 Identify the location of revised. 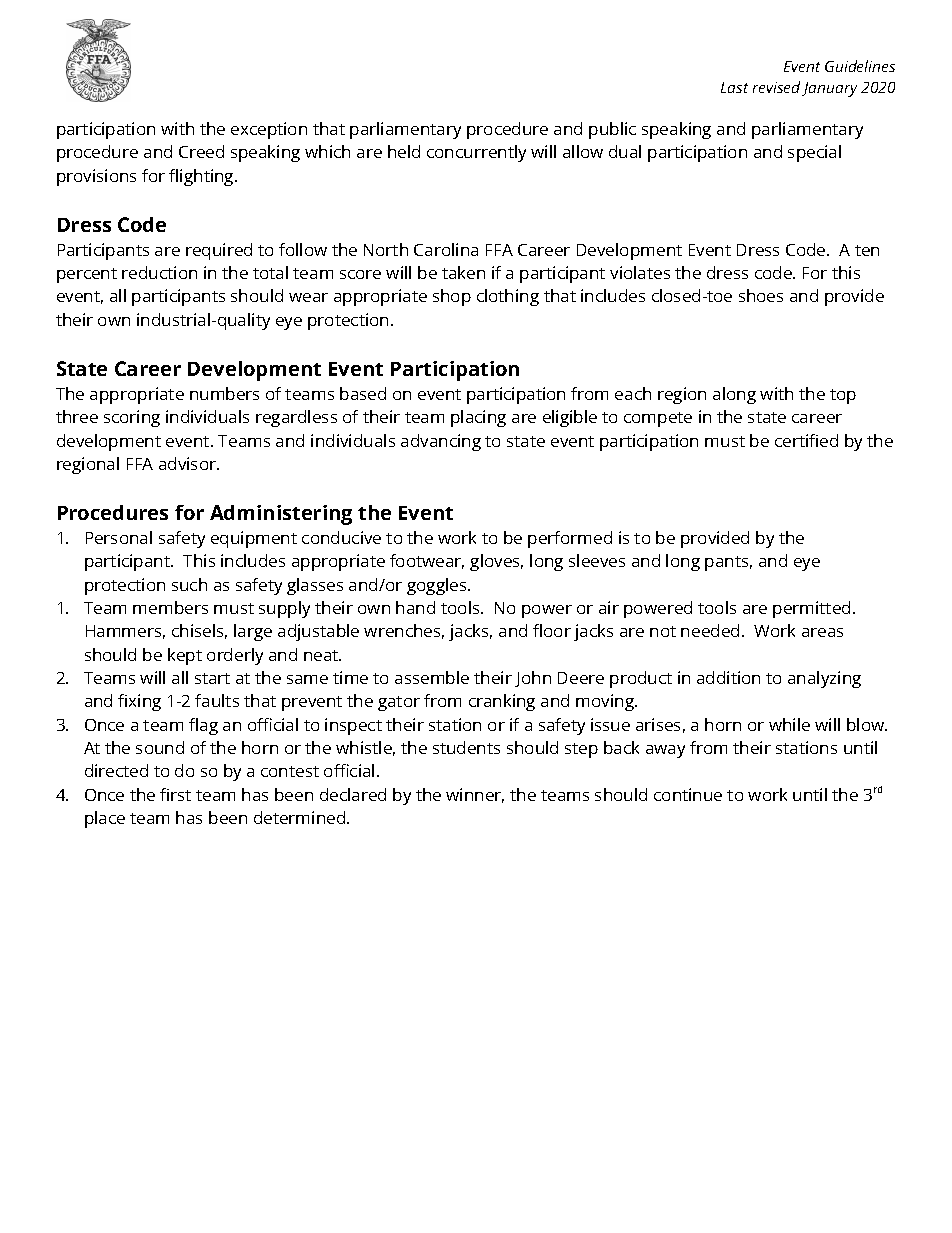
(776, 87).
